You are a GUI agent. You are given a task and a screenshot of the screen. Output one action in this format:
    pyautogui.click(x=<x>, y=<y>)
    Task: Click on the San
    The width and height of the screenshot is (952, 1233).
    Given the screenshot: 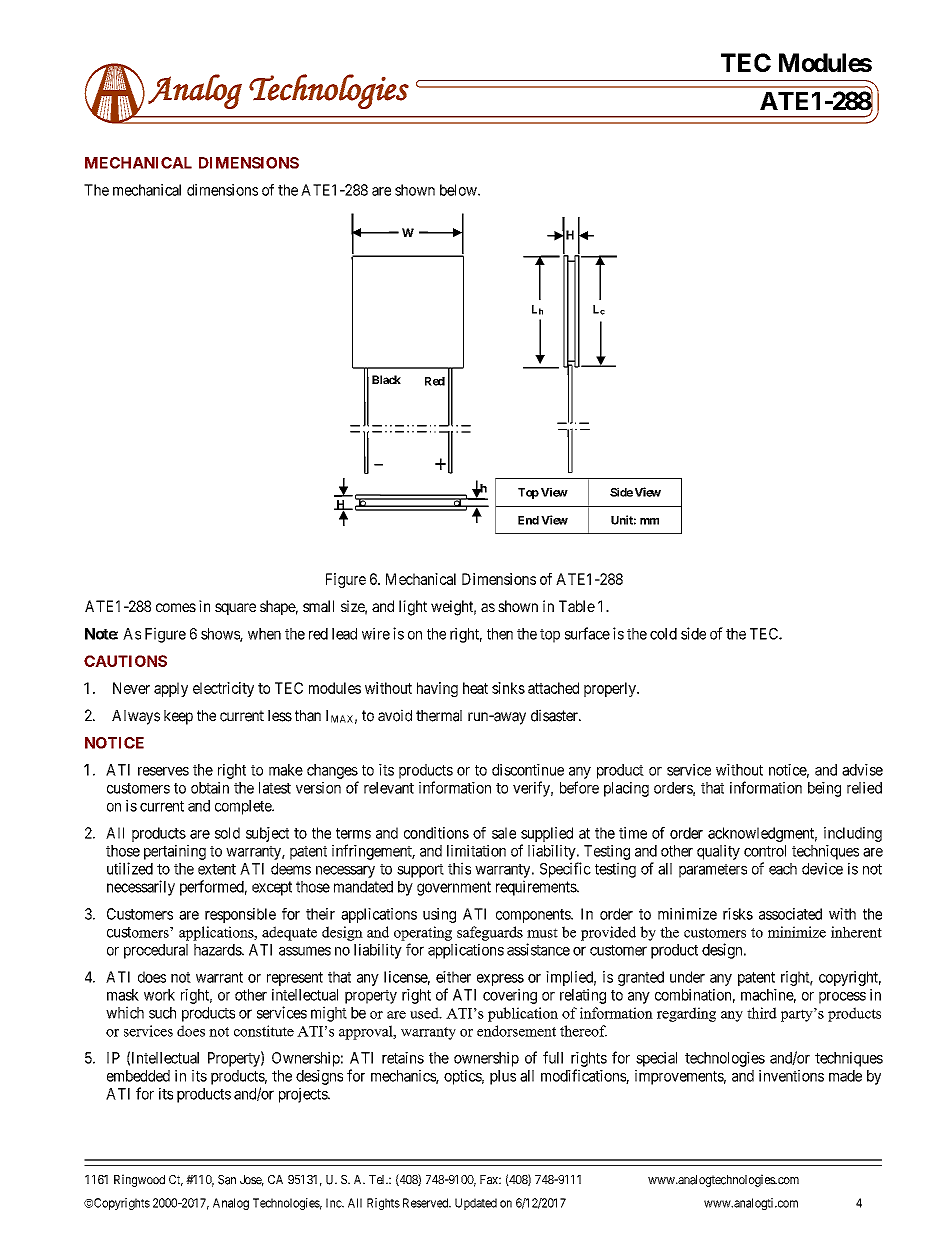 What is the action you would take?
    pyautogui.click(x=227, y=1180)
